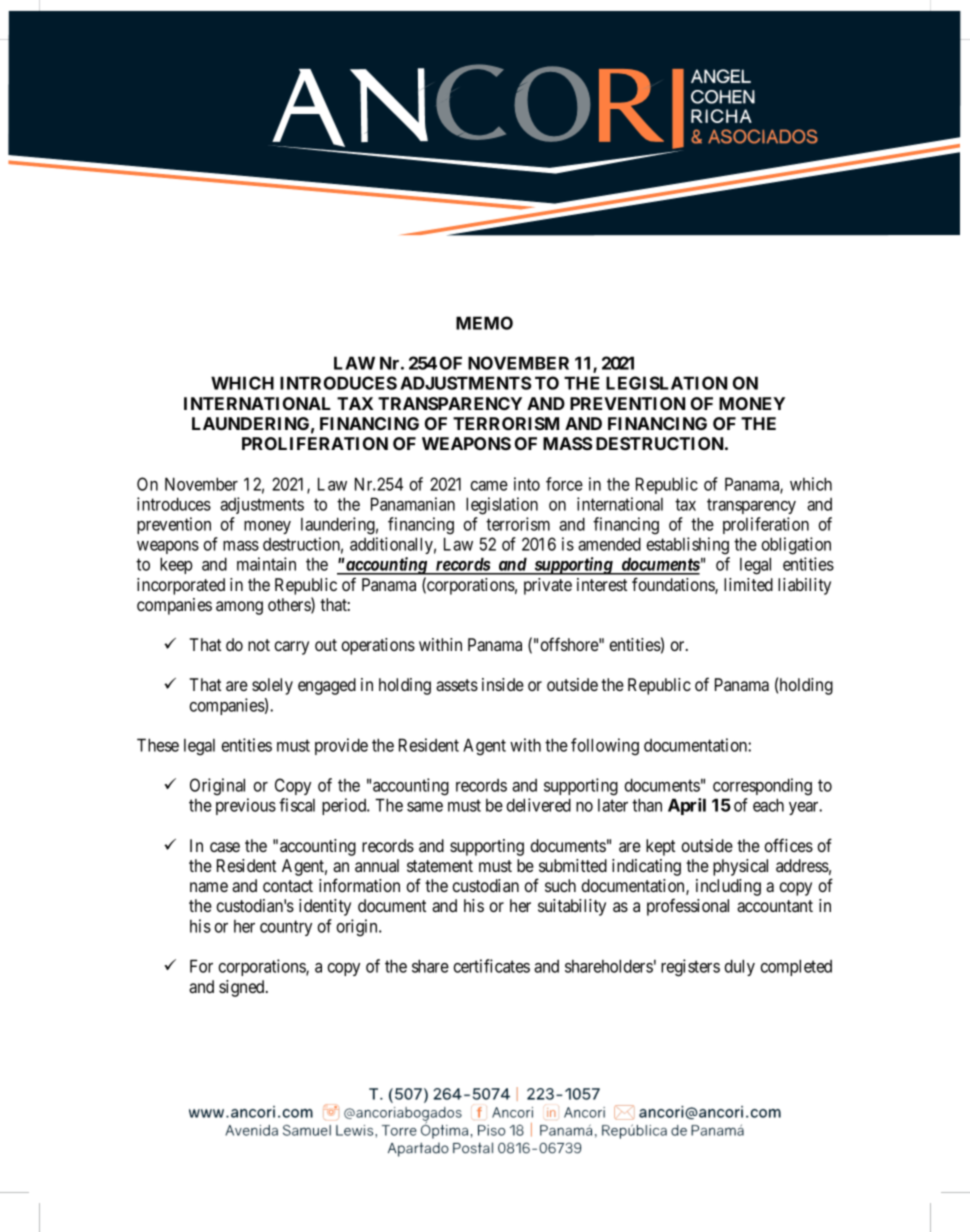 Image resolution: width=970 pixels, height=1232 pixels. What do you see at coordinates (748, 584) in the screenshot?
I see `limited` at bounding box center [748, 584].
